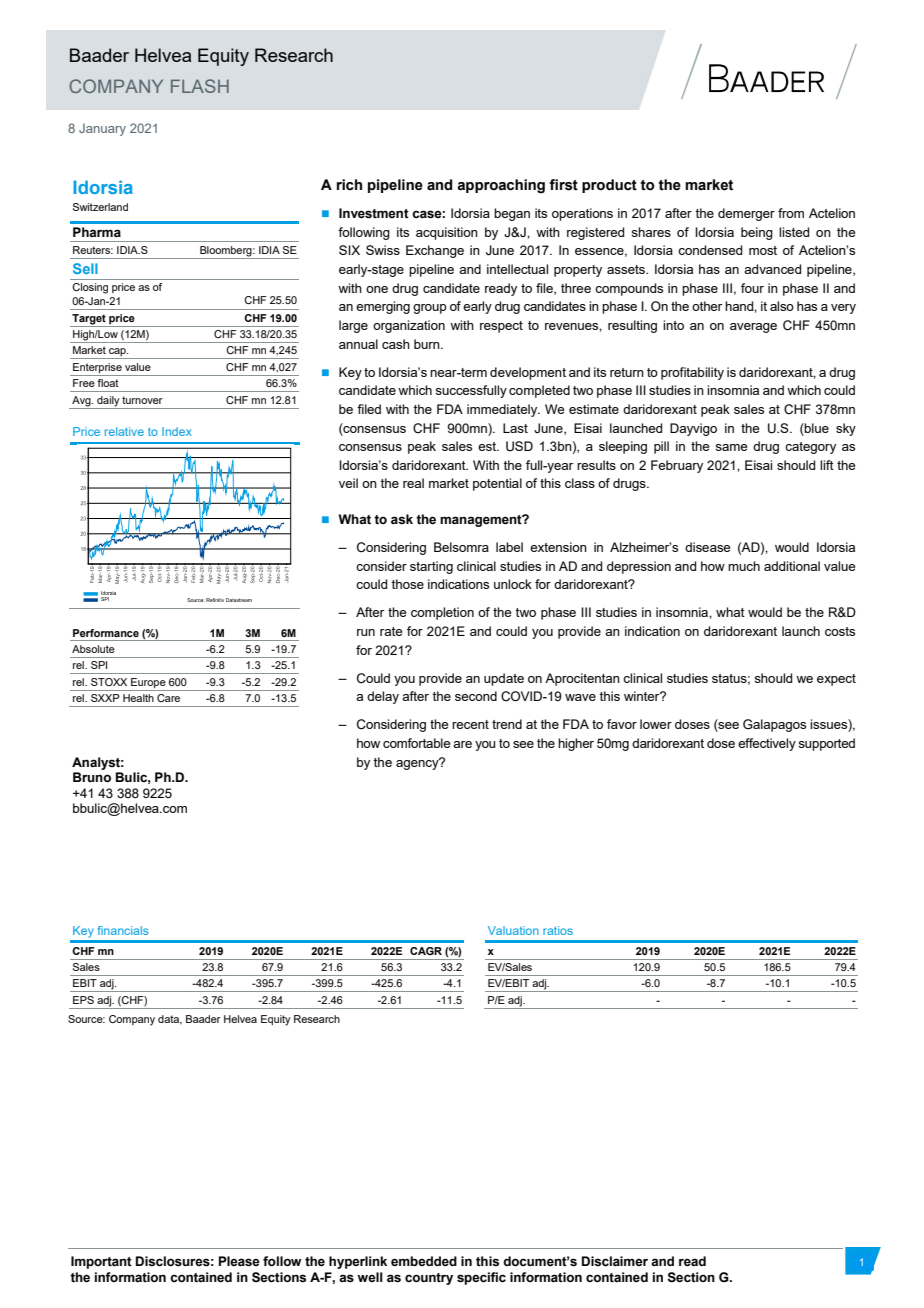 This screenshot has width=924, height=1308. Describe the element at coordinates (501, 186) in the screenshot. I see `approaching` at that location.
